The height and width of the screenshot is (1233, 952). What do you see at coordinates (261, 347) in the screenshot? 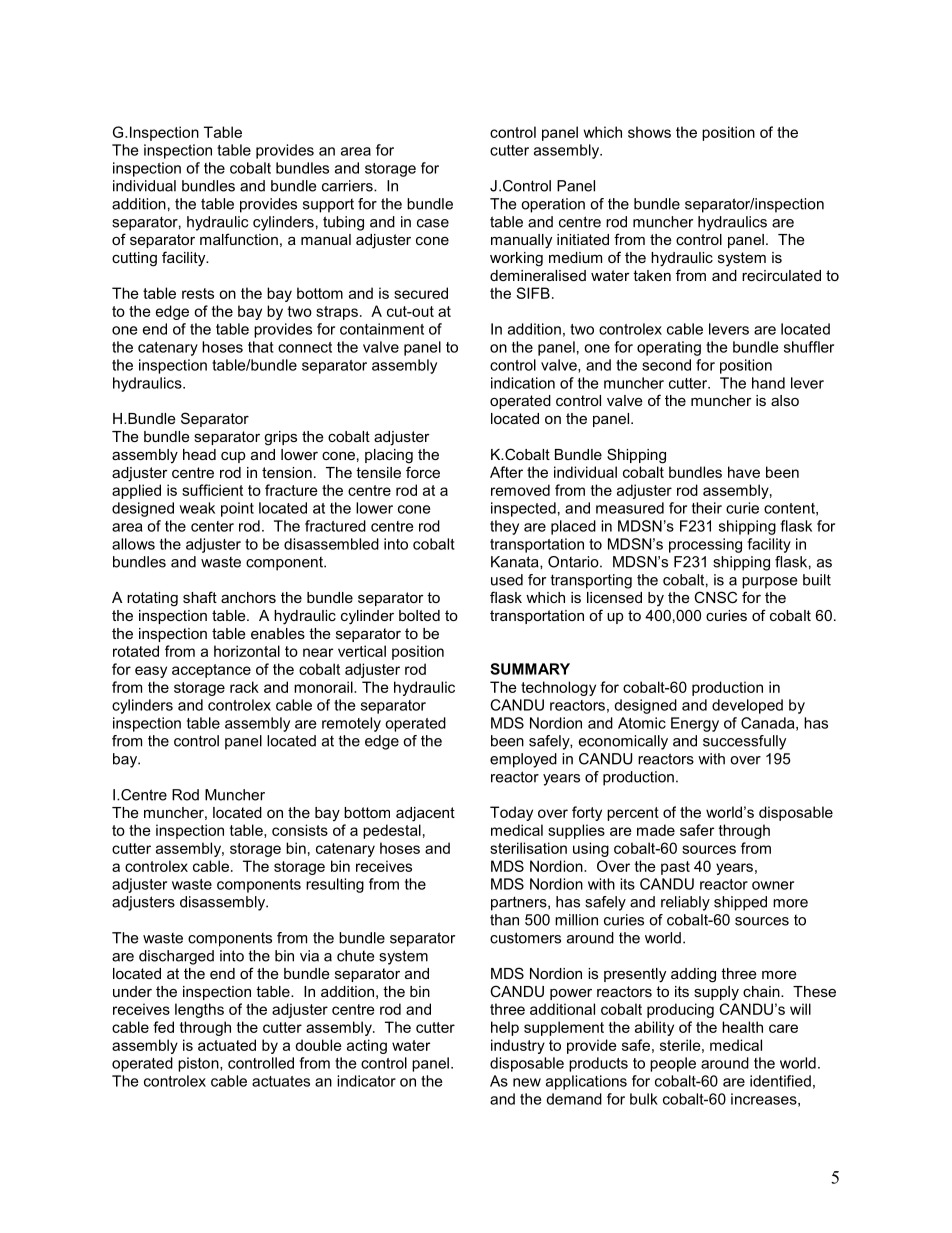
I see `that` at bounding box center [261, 347].
